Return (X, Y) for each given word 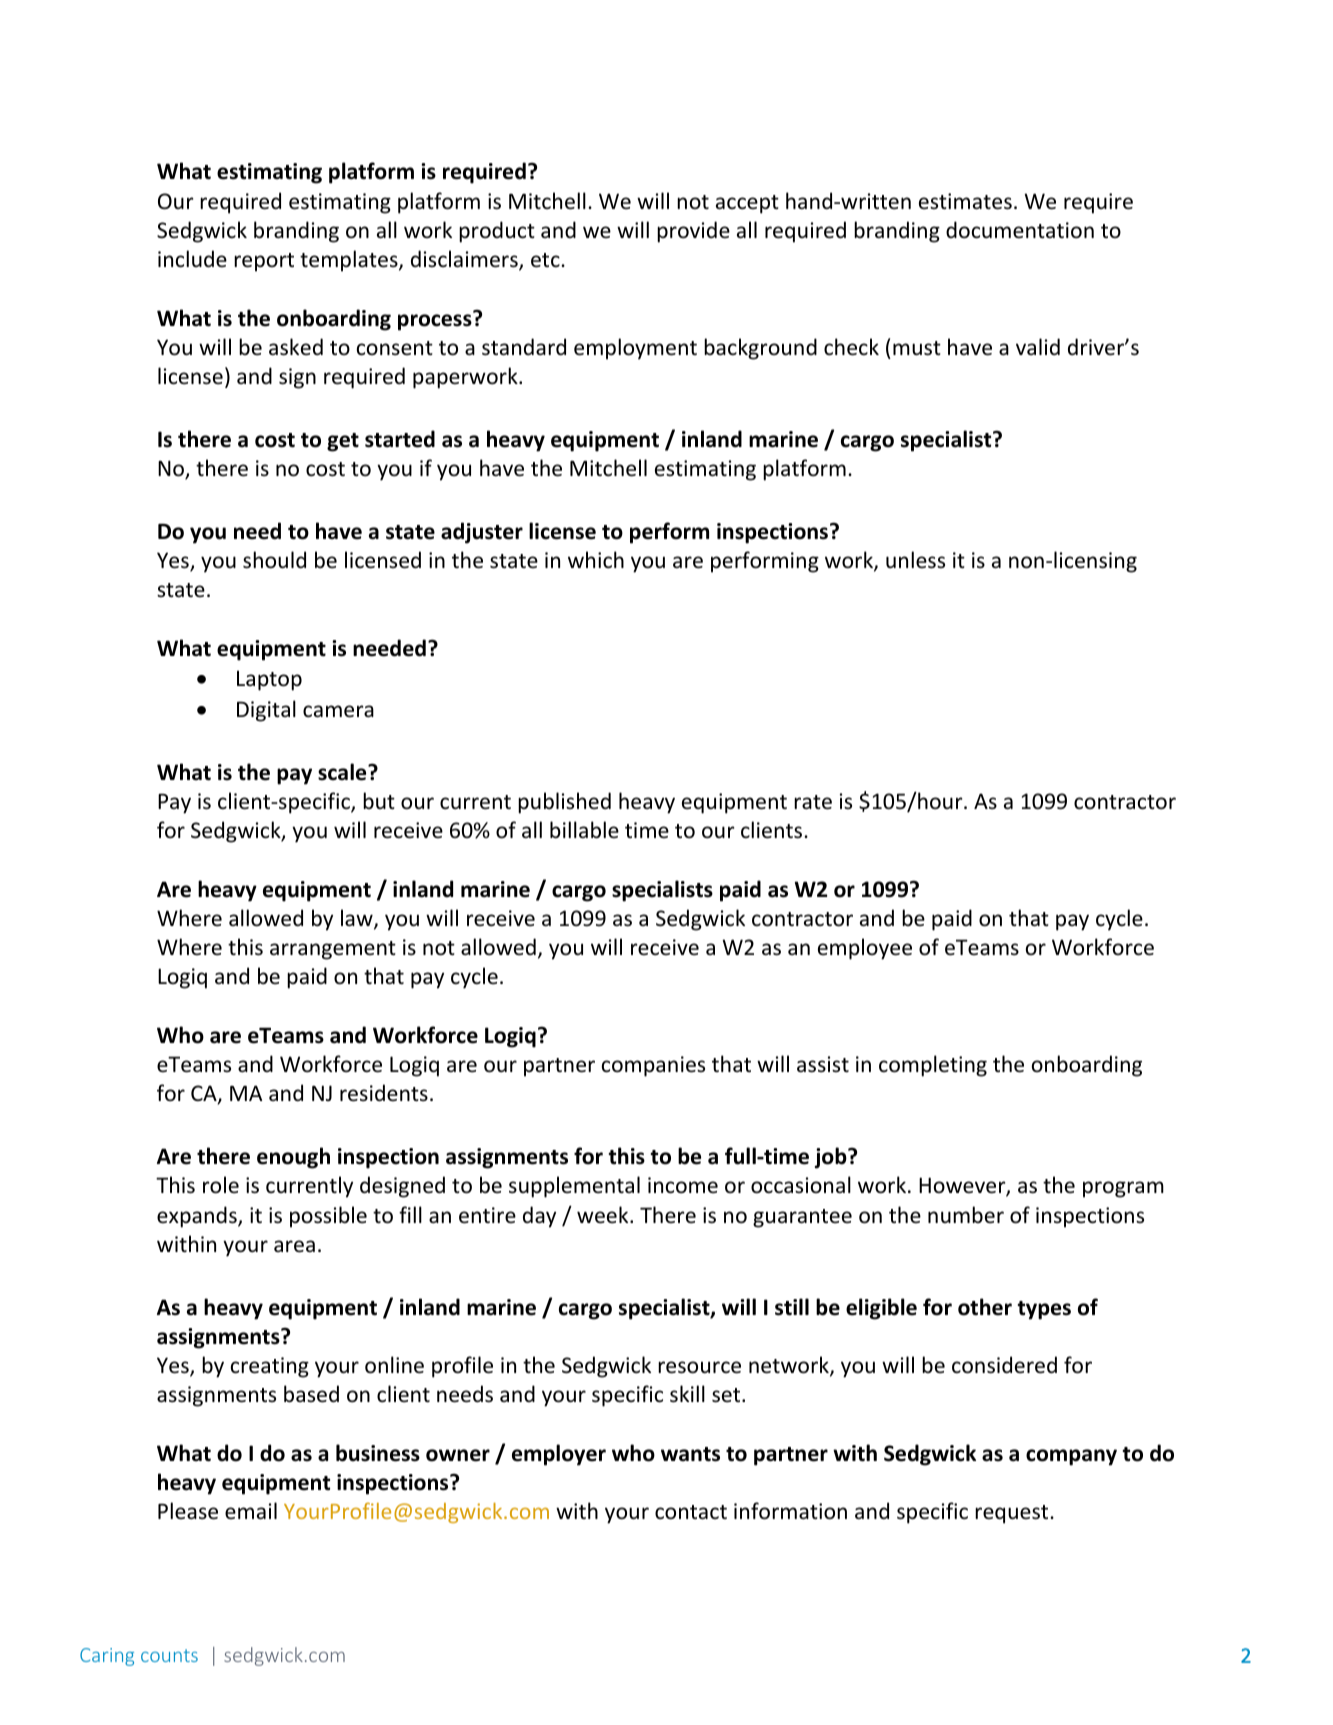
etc (546, 260)
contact (691, 1512)
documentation (1020, 230)
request (1013, 1514)
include (192, 259)
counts (169, 1655)
